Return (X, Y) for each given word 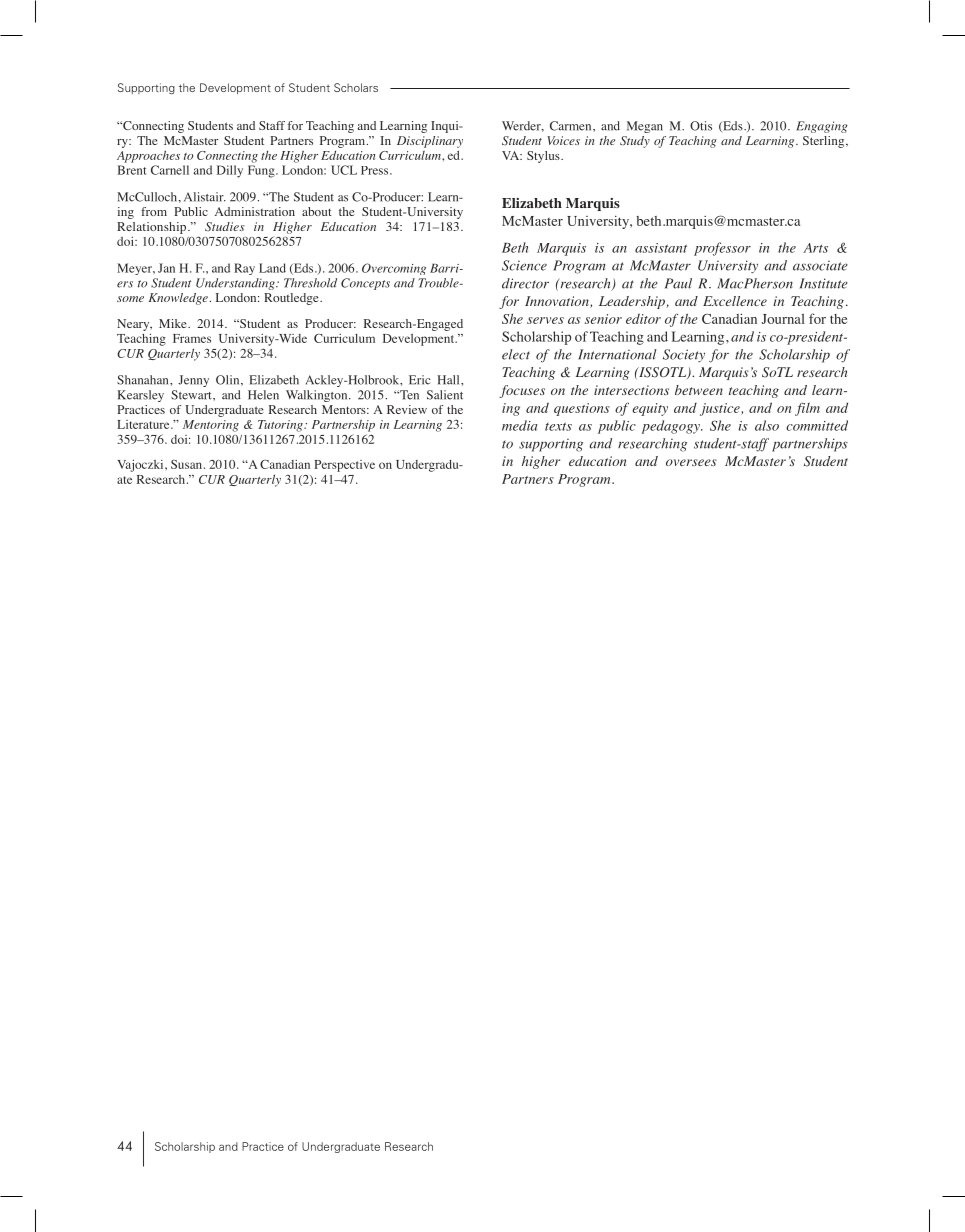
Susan (188, 464)
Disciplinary (430, 142)
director (525, 283)
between (699, 390)
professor (722, 249)
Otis (701, 126)
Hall (449, 380)
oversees (691, 462)
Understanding (236, 284)
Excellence (735, 301)
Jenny (193, 381)
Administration (255, 211)
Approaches (148, 156)
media (520, 425)
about (317, 211)
